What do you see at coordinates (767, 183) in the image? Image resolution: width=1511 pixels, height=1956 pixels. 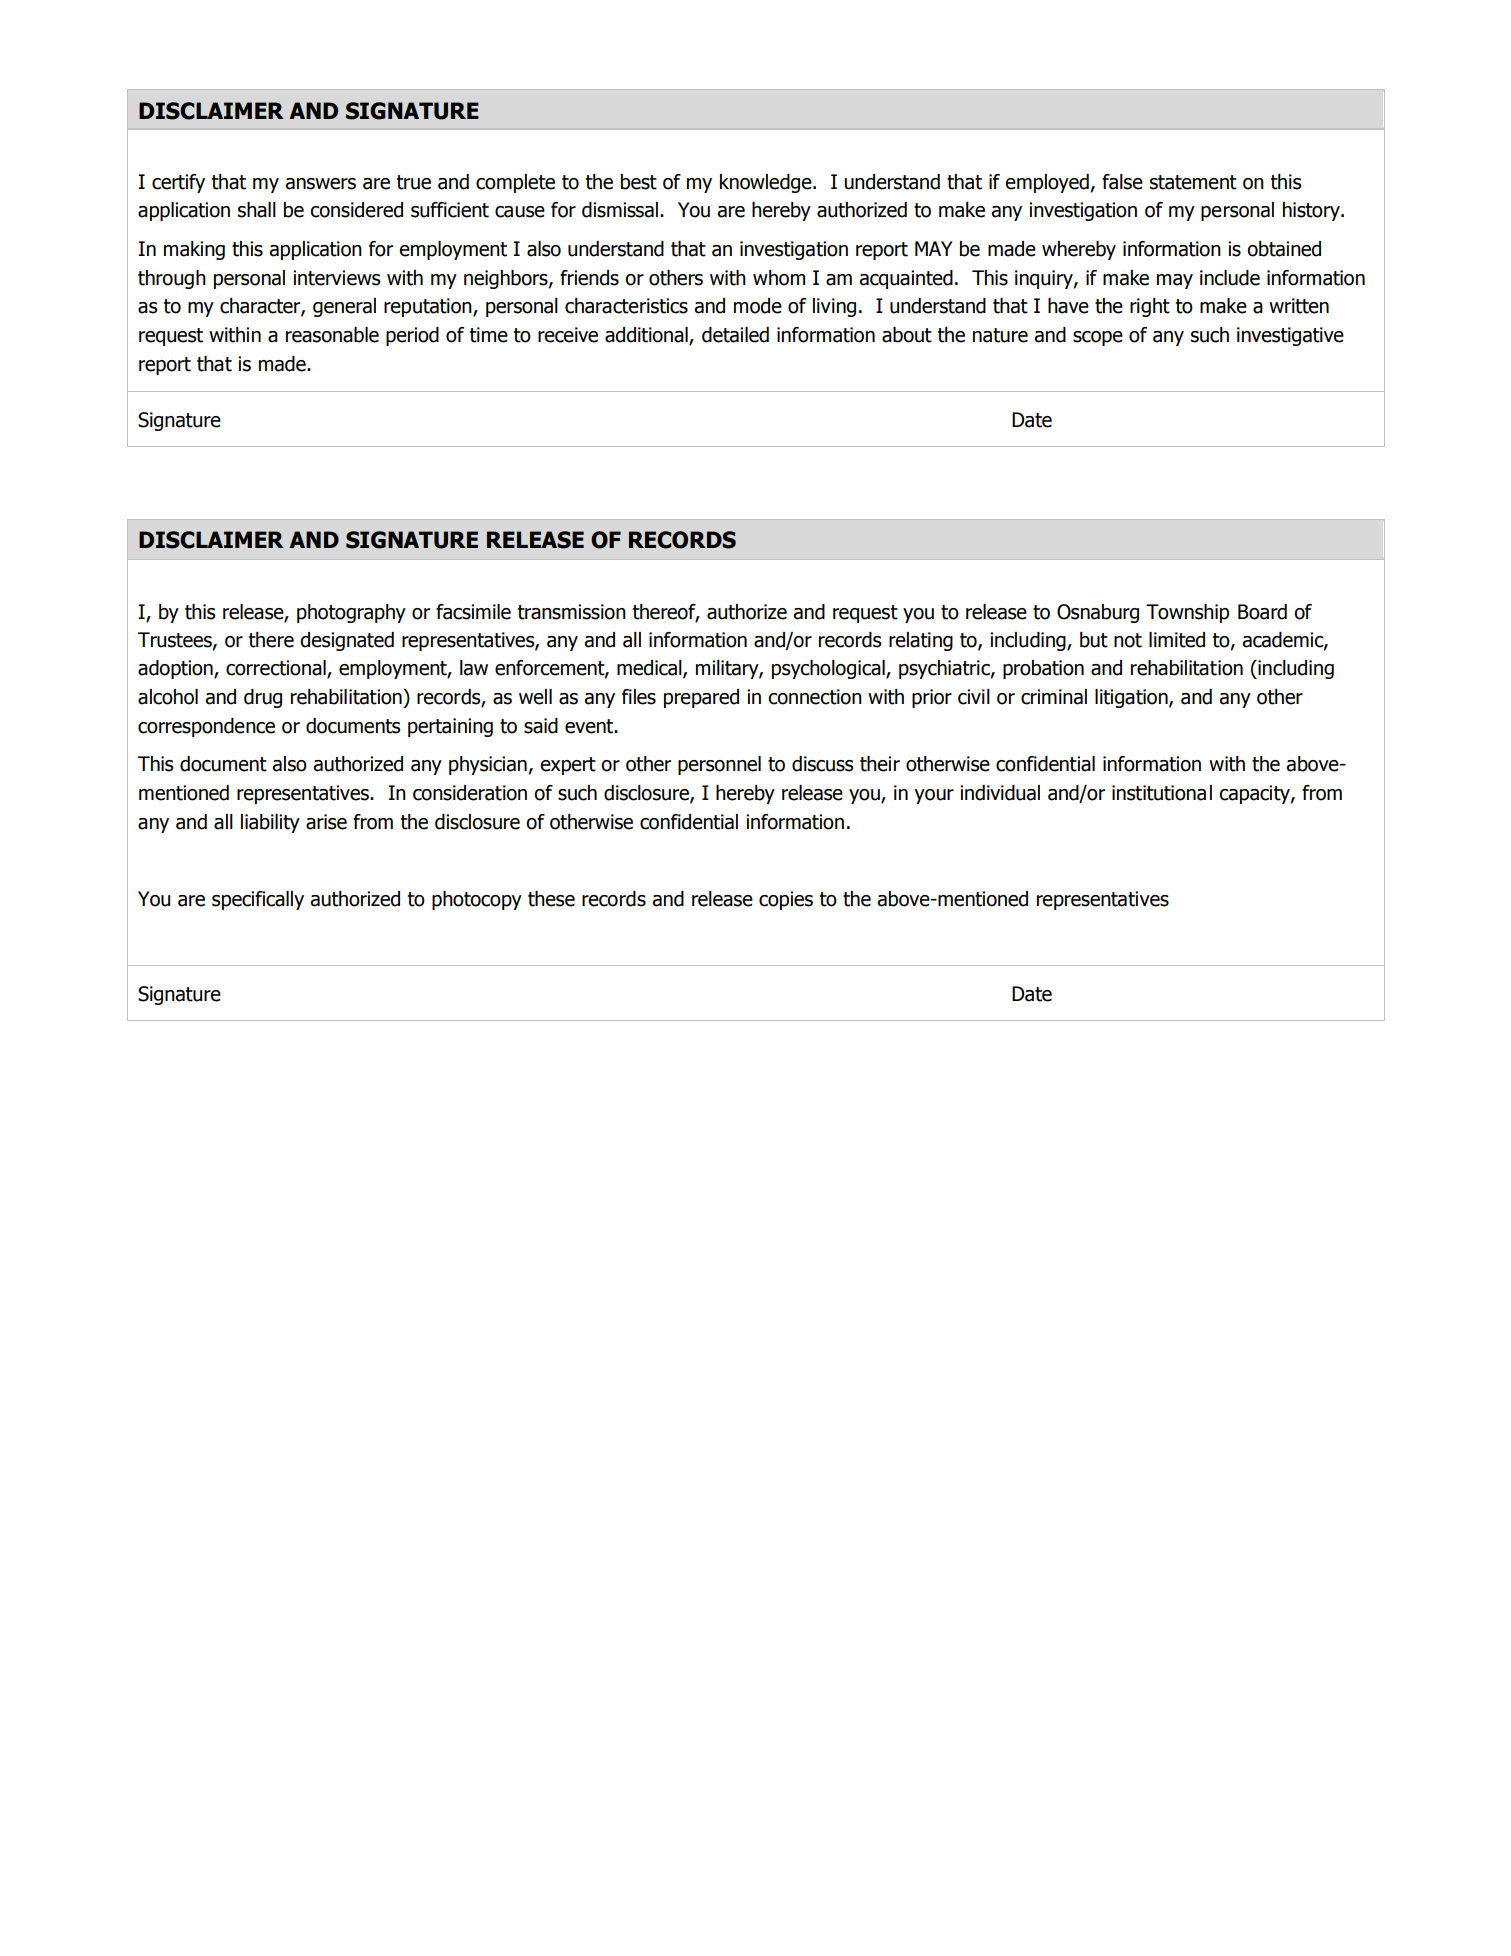 I see `knowledge` at bounding box center [767, 183].
